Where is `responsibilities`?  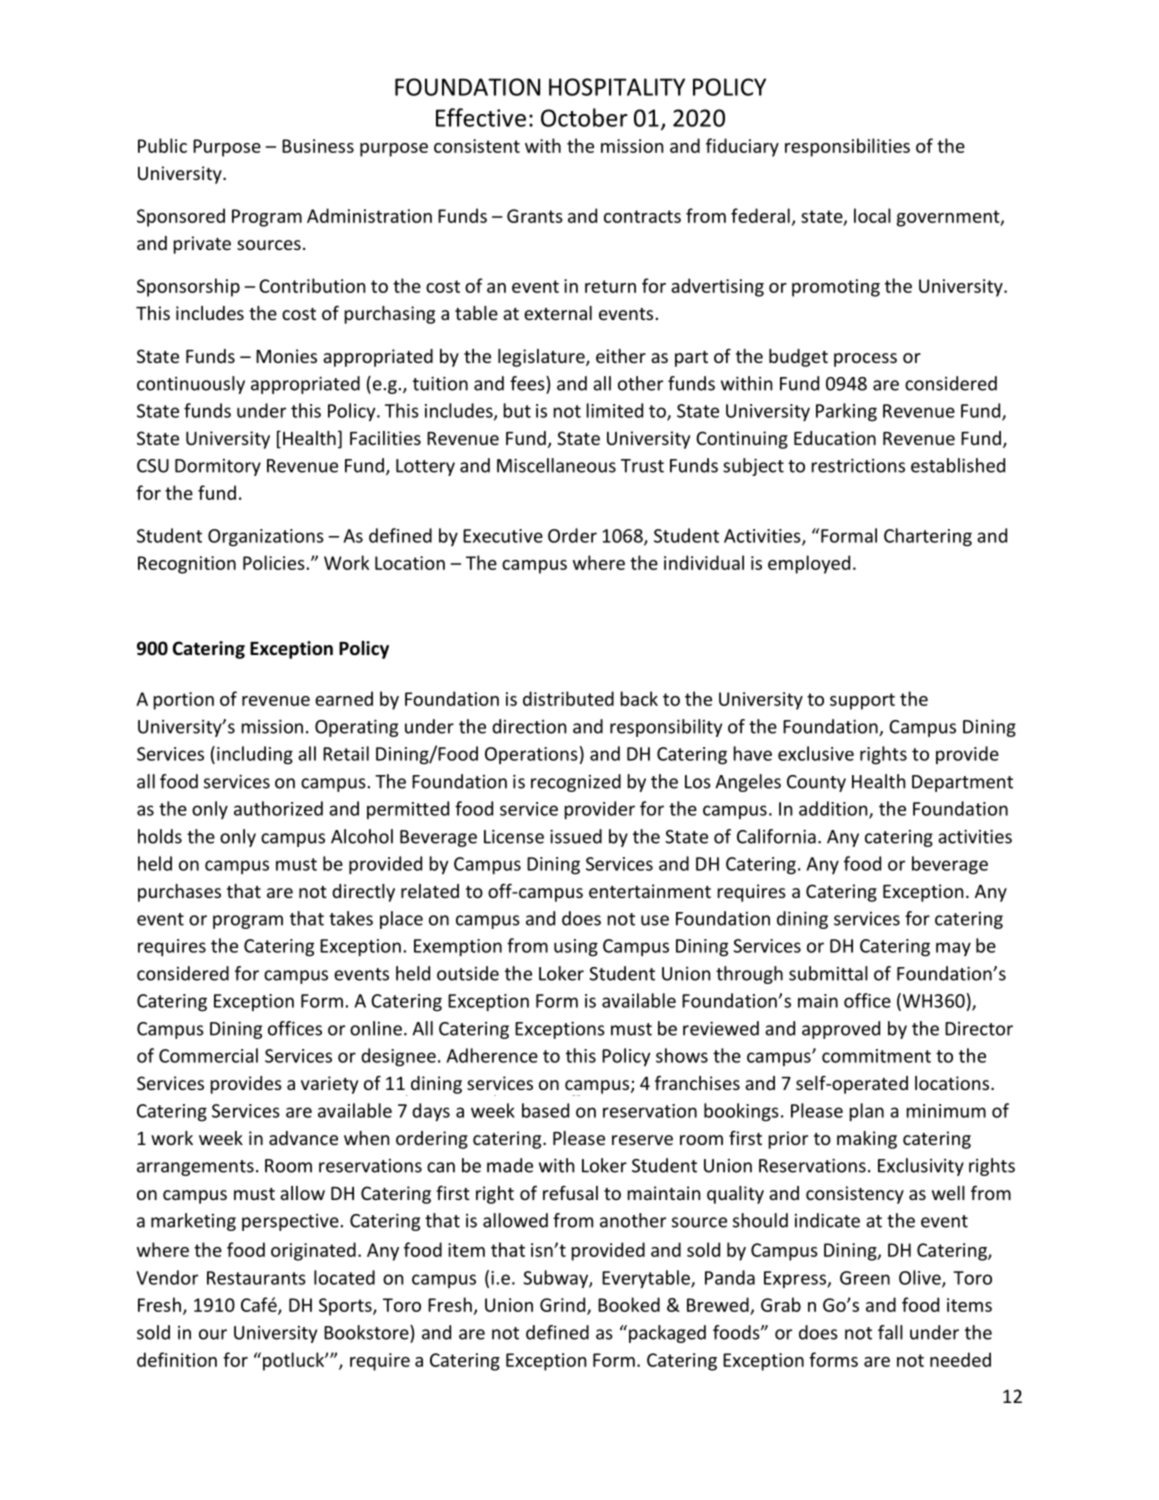 responsibilities is located at coordinates (847, 147).
